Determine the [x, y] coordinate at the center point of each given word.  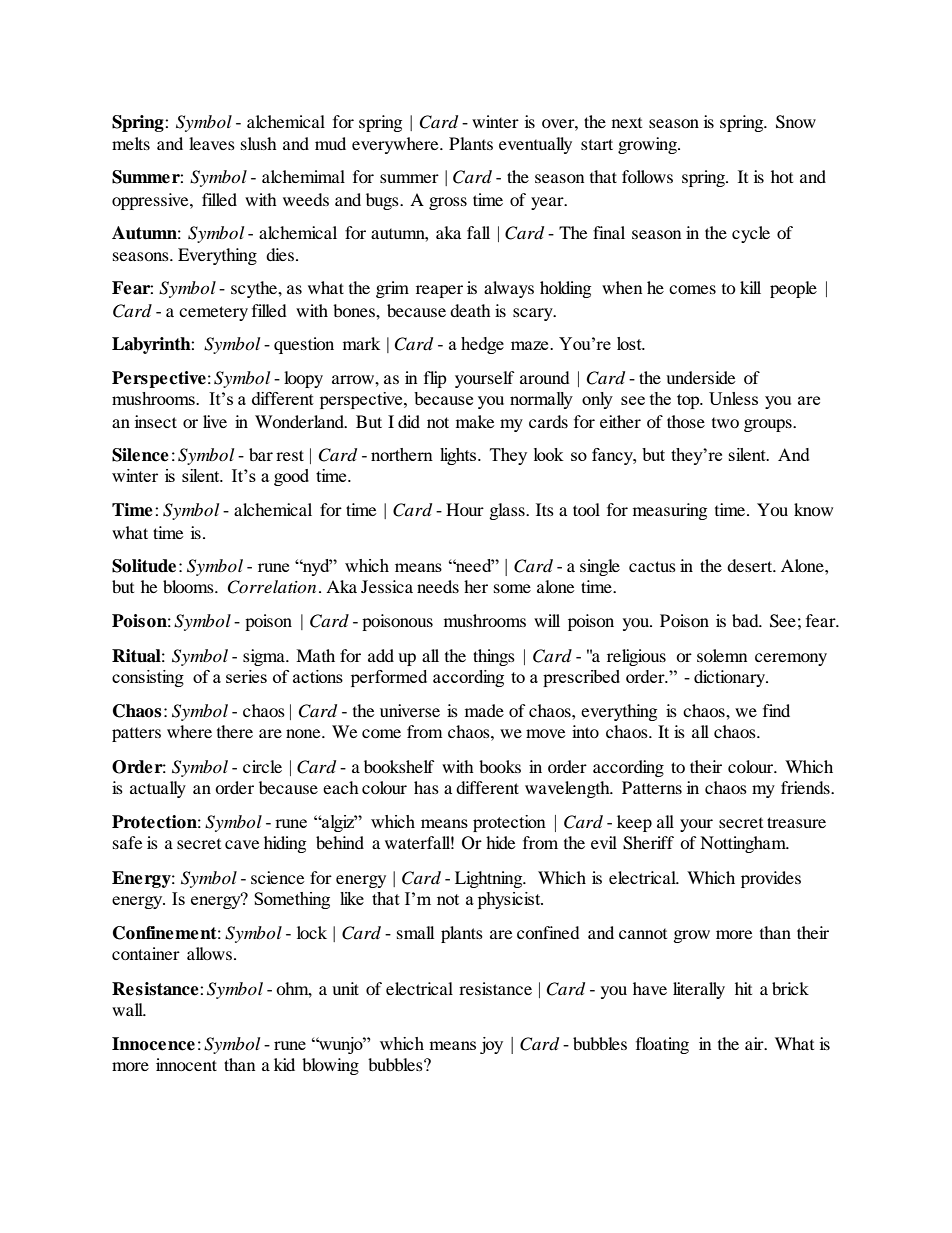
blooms [189, 586]
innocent [186, 1064]
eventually [535, 145]
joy [491, 1045]
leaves [212, 143]
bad [746, 620]
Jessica [387, 586]
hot [782, 176]
